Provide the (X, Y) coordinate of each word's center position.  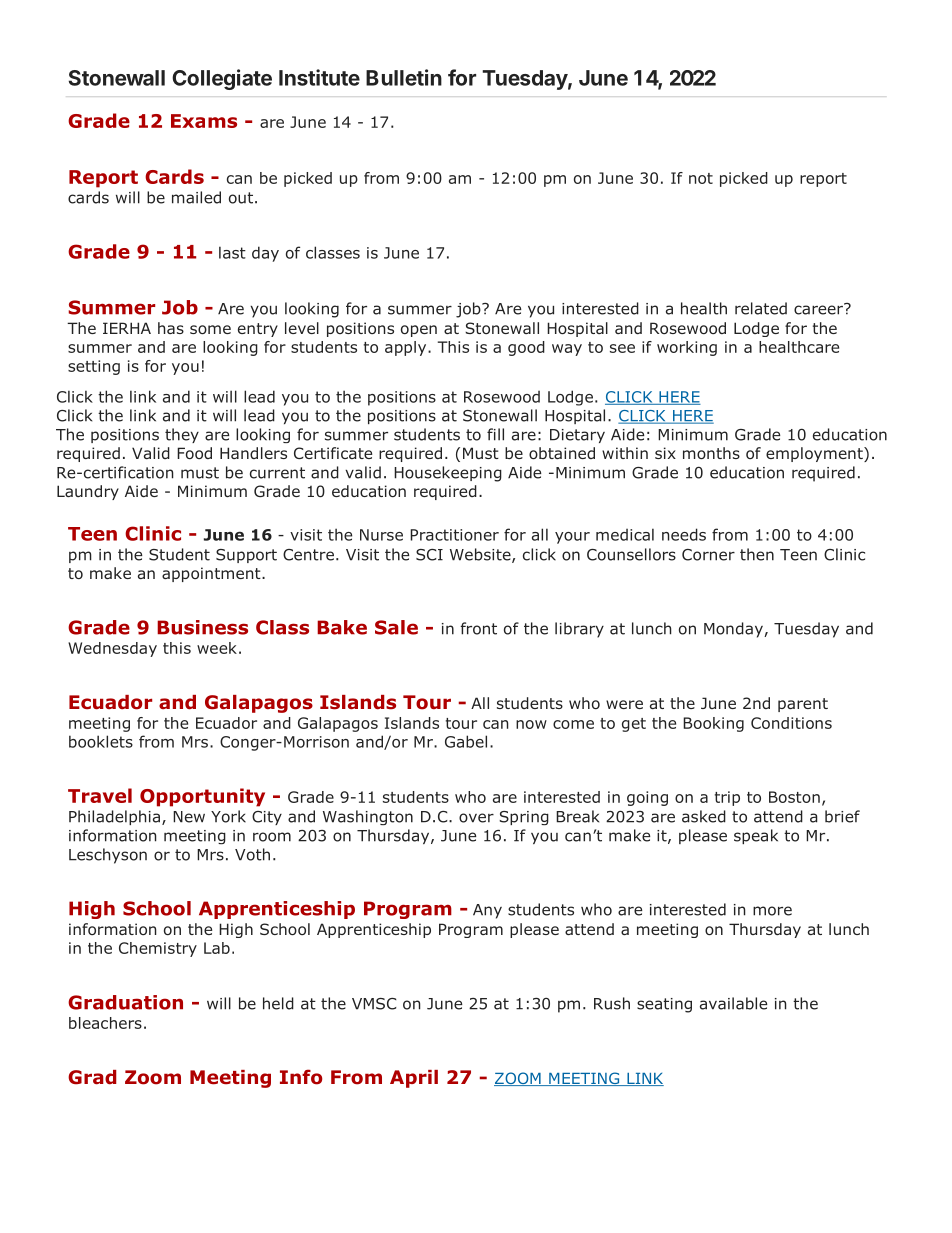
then (757, 554)
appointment (212, 574)
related (761, 308)
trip (727, 798)
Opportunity (202, 797)
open (419, 331)
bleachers (105, 1023)
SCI (429, 555)
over (476, 818)
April (414, 1079)
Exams (204, 121)
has (171, 328)
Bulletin (404, 77)
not (701, 178)
